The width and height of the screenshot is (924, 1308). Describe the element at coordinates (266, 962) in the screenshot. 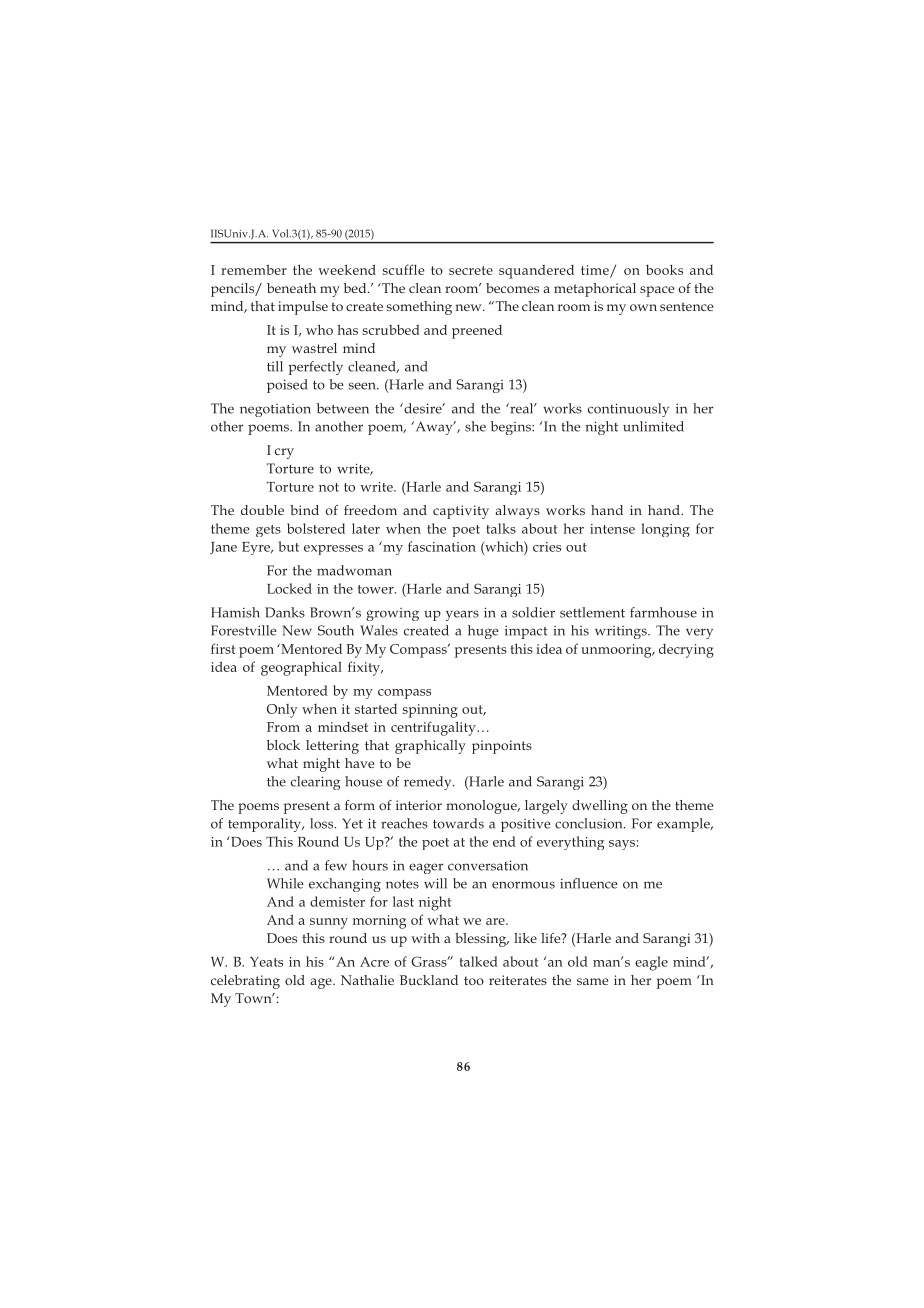

I see `Yeats` at that location.
